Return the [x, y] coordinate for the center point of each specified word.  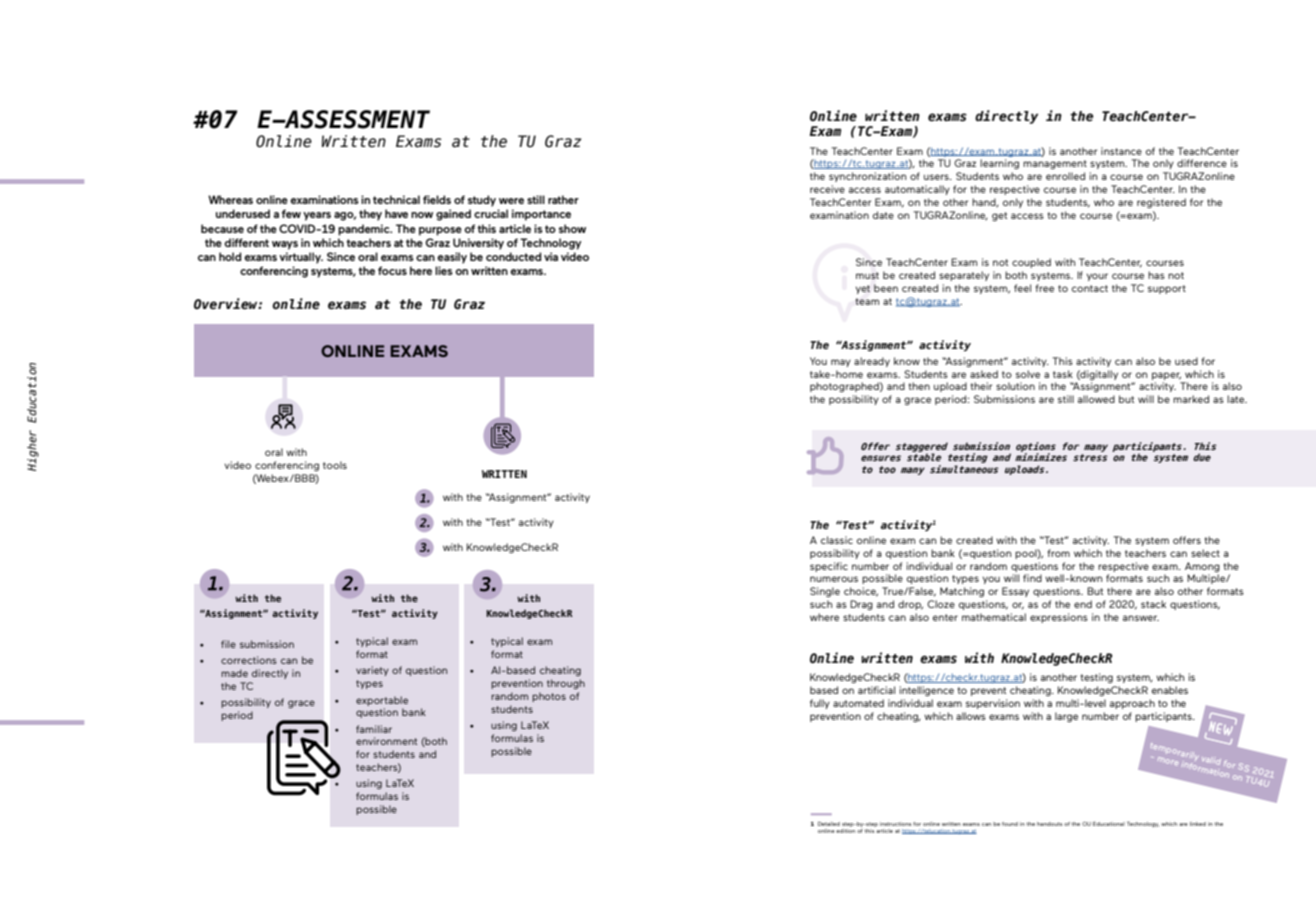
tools [335, 465]
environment [386, 741]
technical [396, 199]
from [1058, 553]
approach [1132, 704]
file [228, 644]
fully [820, 704]
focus [392, 270]
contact [1090, 288]
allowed [1096, 399]
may [841, 363]
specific [829, 567]
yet [862, 289]
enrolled [1065, 176]
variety [372, 671]
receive [827, 189]
